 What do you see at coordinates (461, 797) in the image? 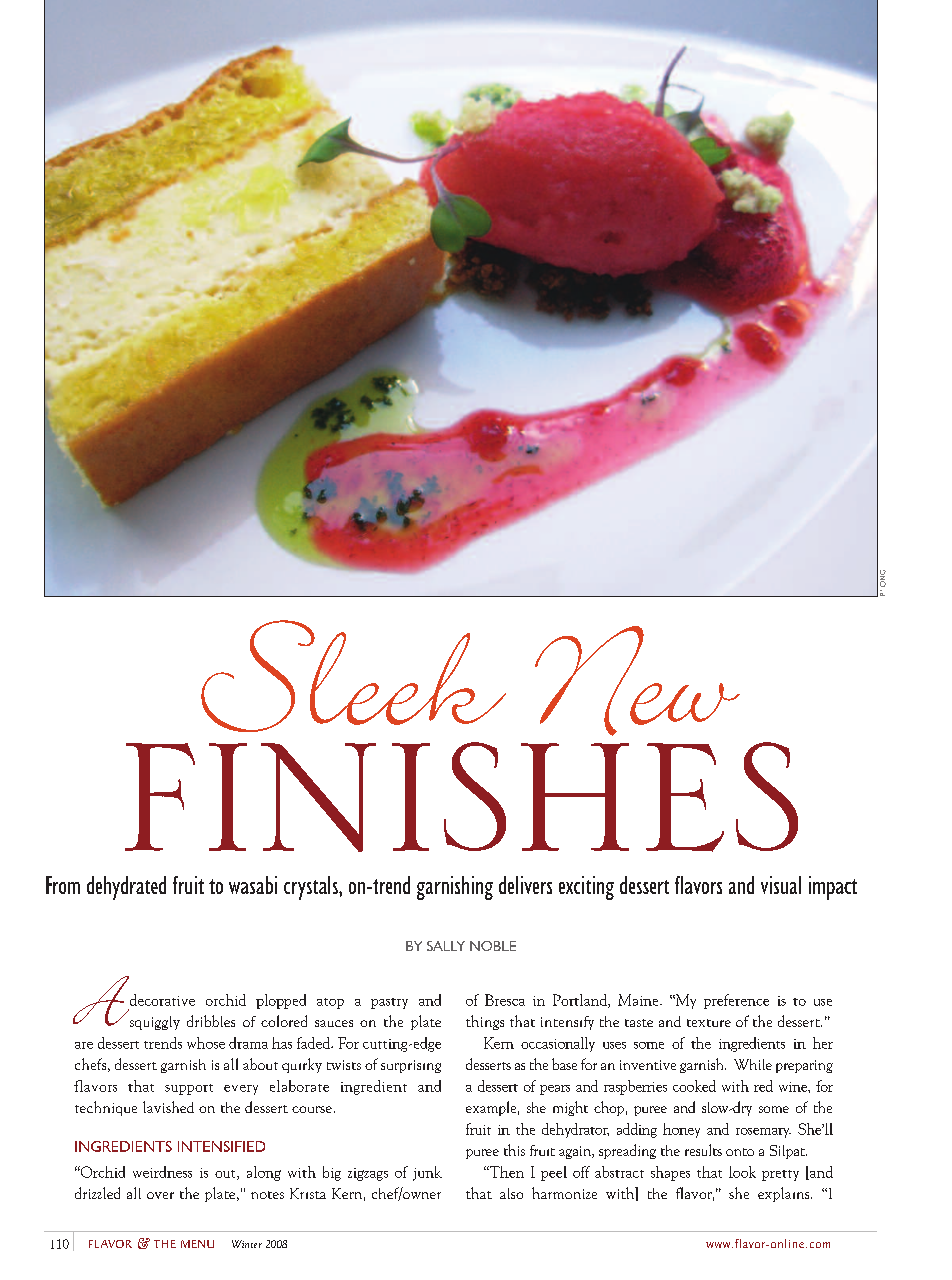
I see `FINISHES` at bounding box center [461, 797].
